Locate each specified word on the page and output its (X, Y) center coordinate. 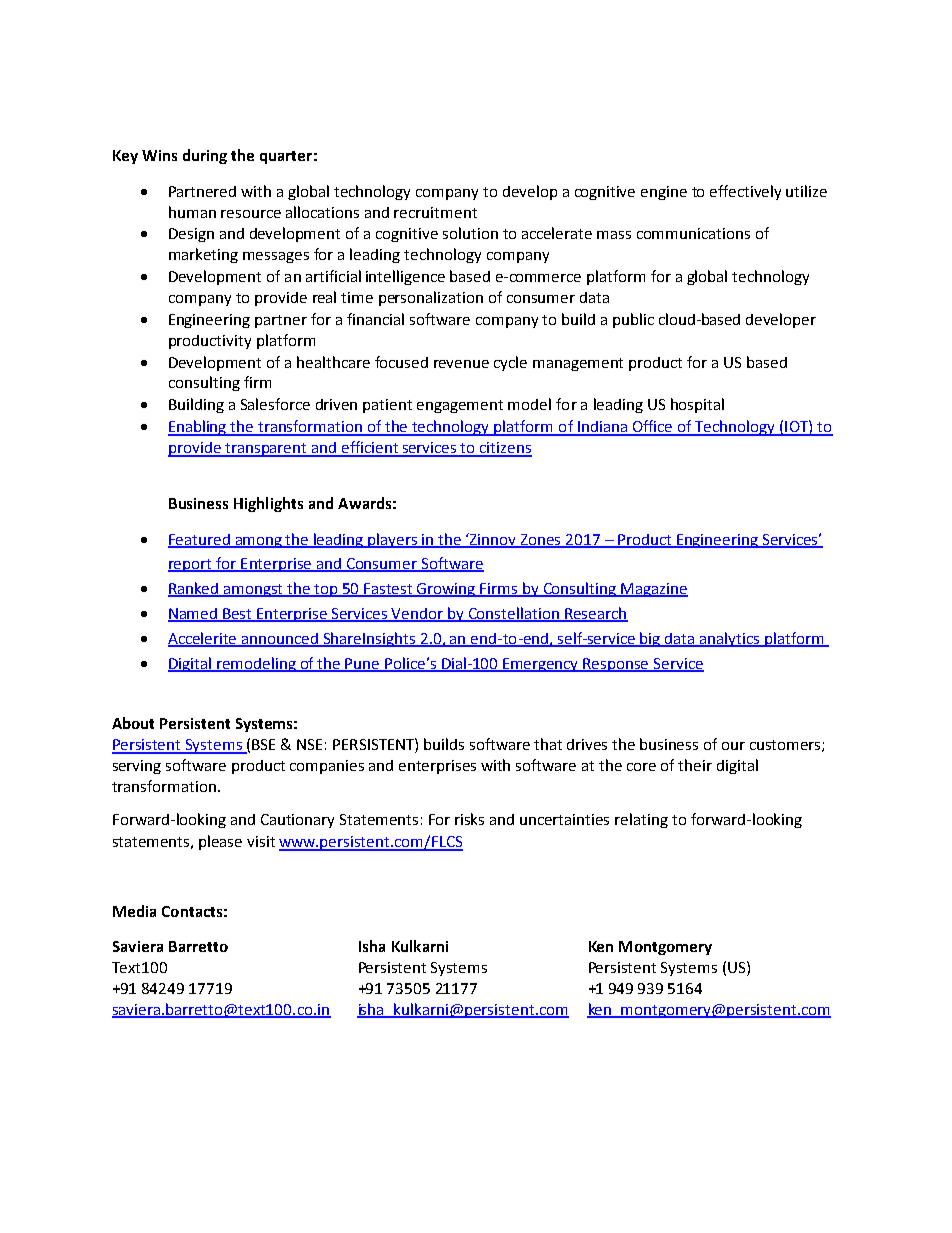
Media (134, 911)
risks (469, 819)
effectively (745, 192)
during (205, 156)
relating (641, 820)
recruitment (435, 212)
